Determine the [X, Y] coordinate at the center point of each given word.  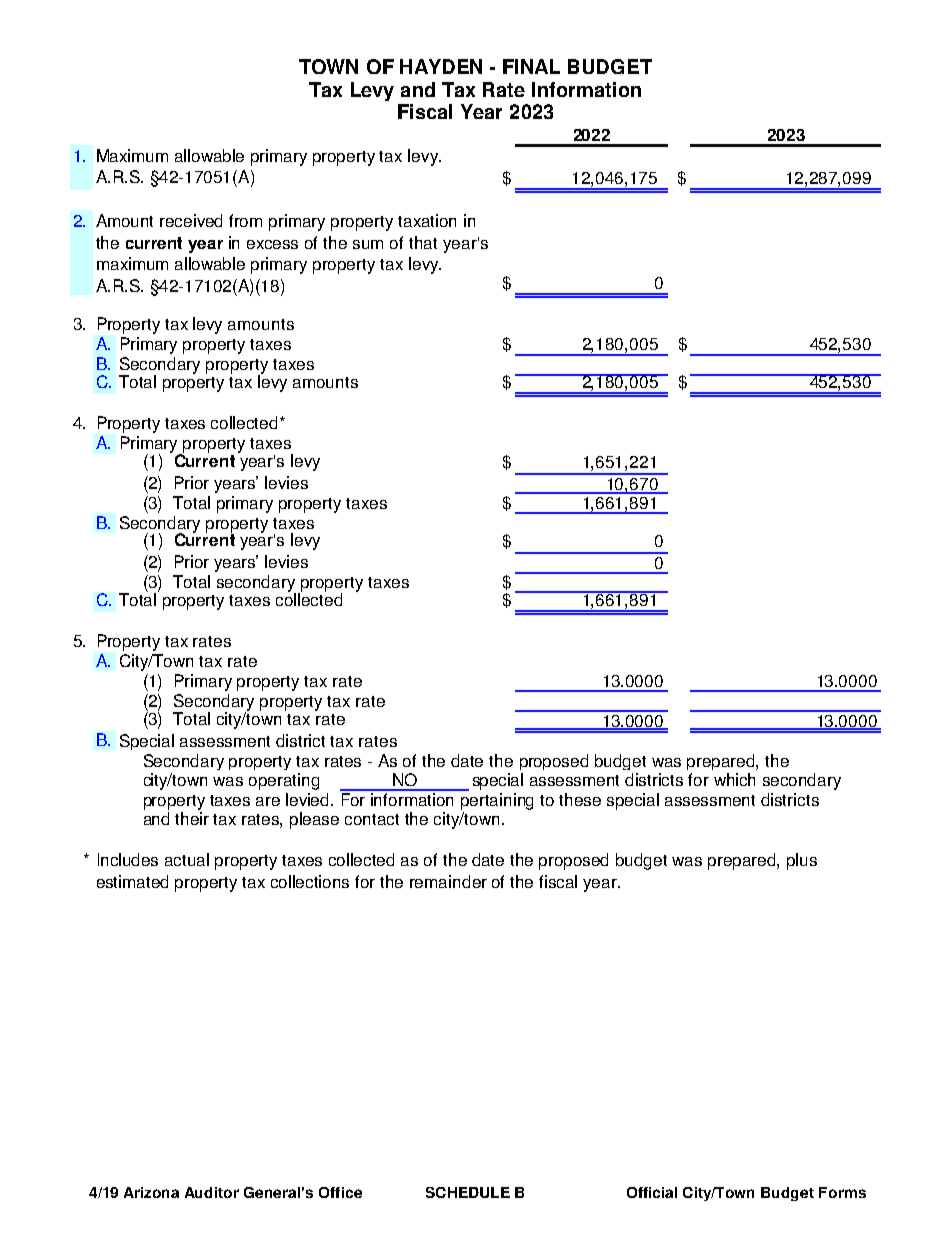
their [192, 818]
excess [272, 244]
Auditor [212, 1192]
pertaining [497, 801]
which [734, 779]
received [191, 220]
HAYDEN [441, 66]
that [423, 242]
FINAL [531, 66]
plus [802, 861]
